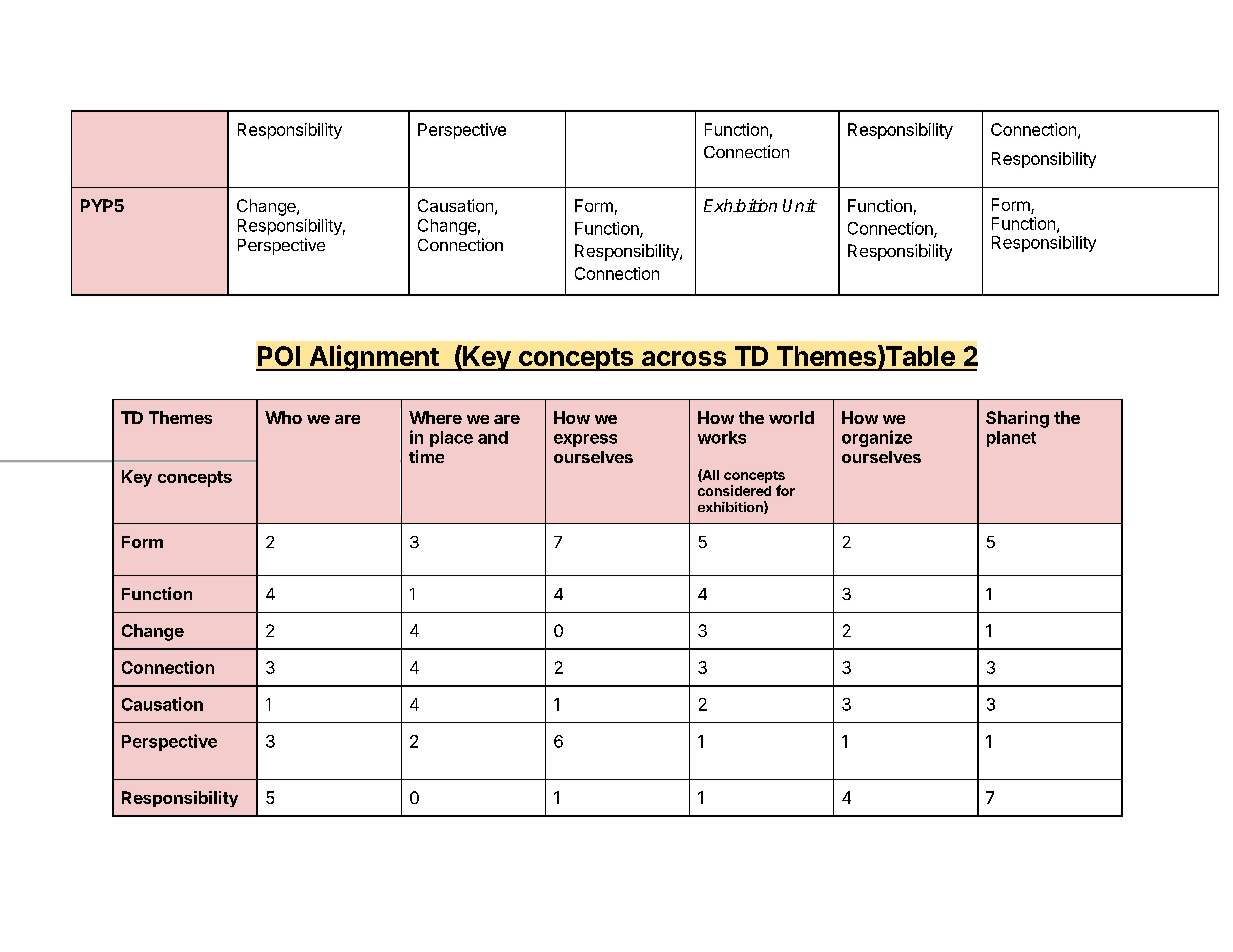  Describe the element at coordinates (374, 358) in the page. I see `Alignment` at that location.
